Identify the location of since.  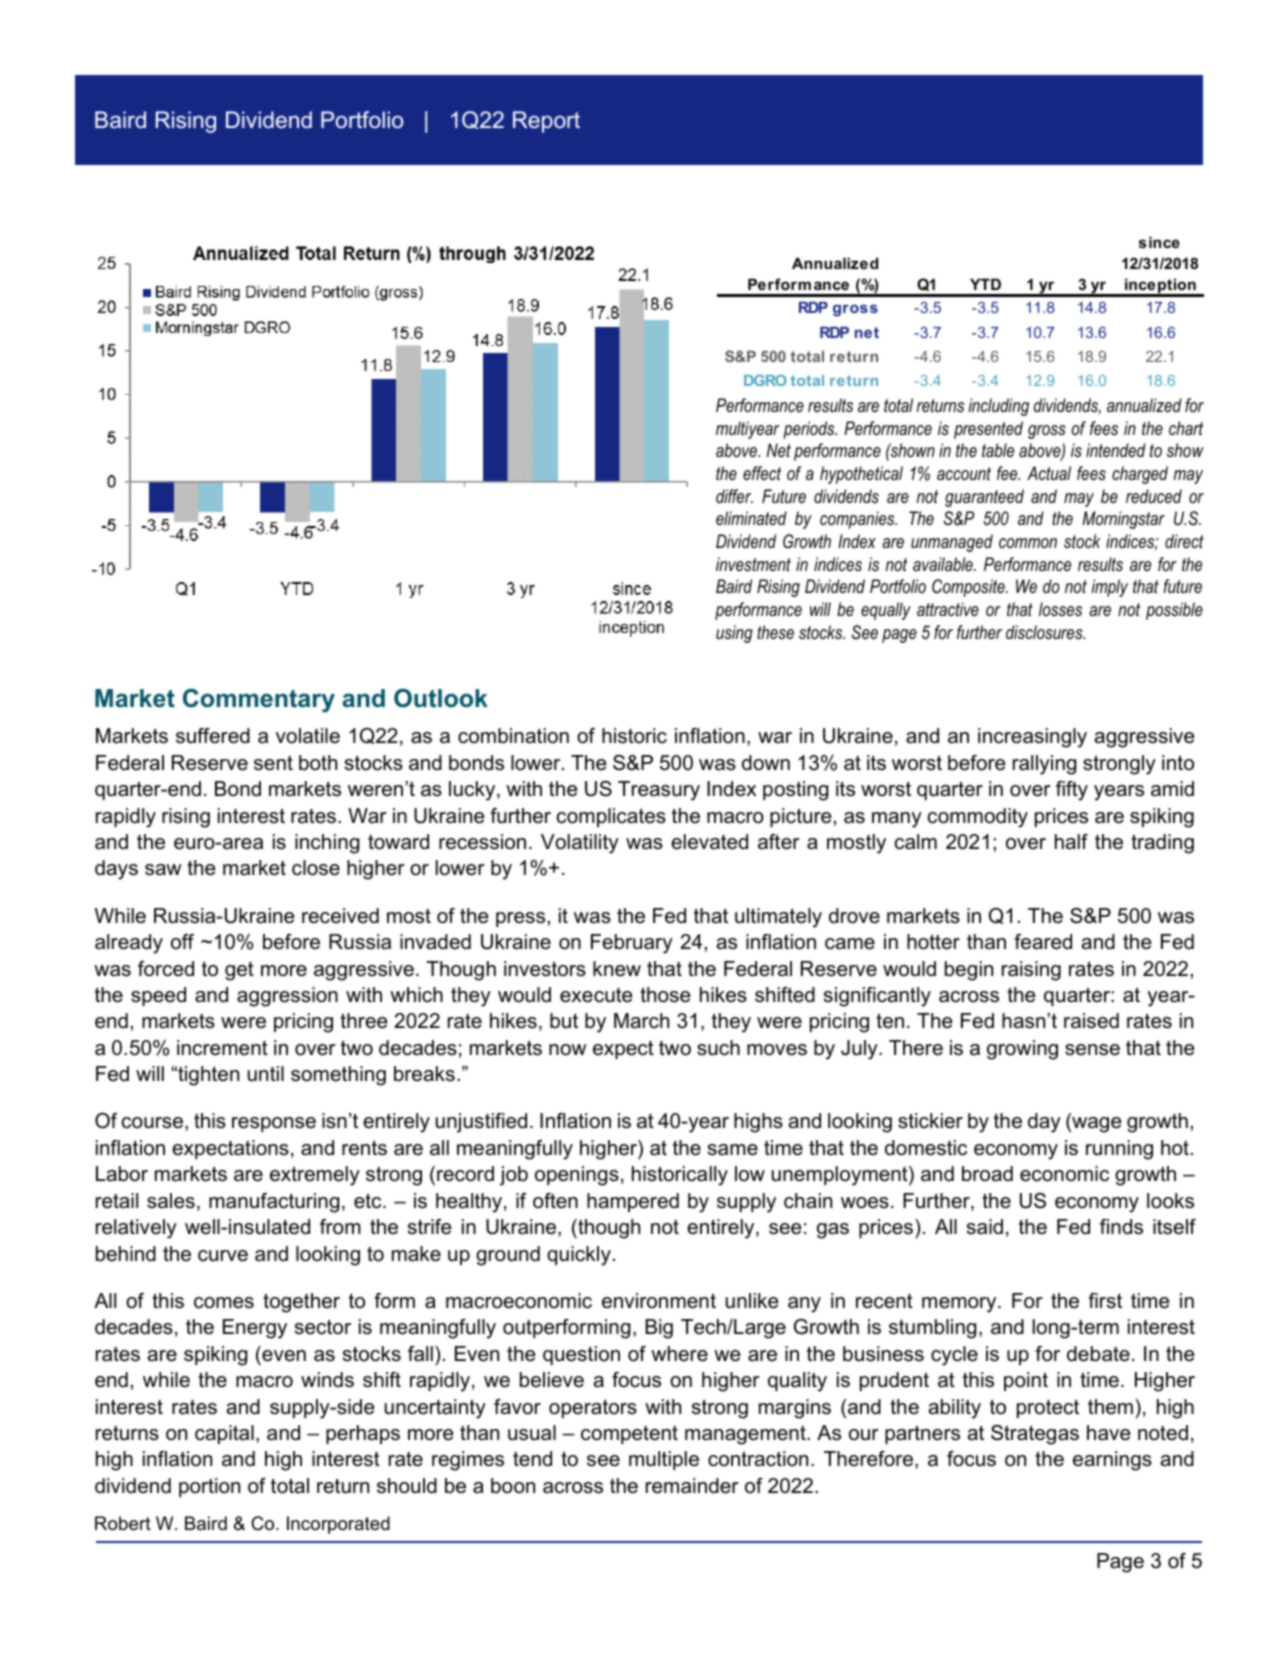
(1159, 242).
